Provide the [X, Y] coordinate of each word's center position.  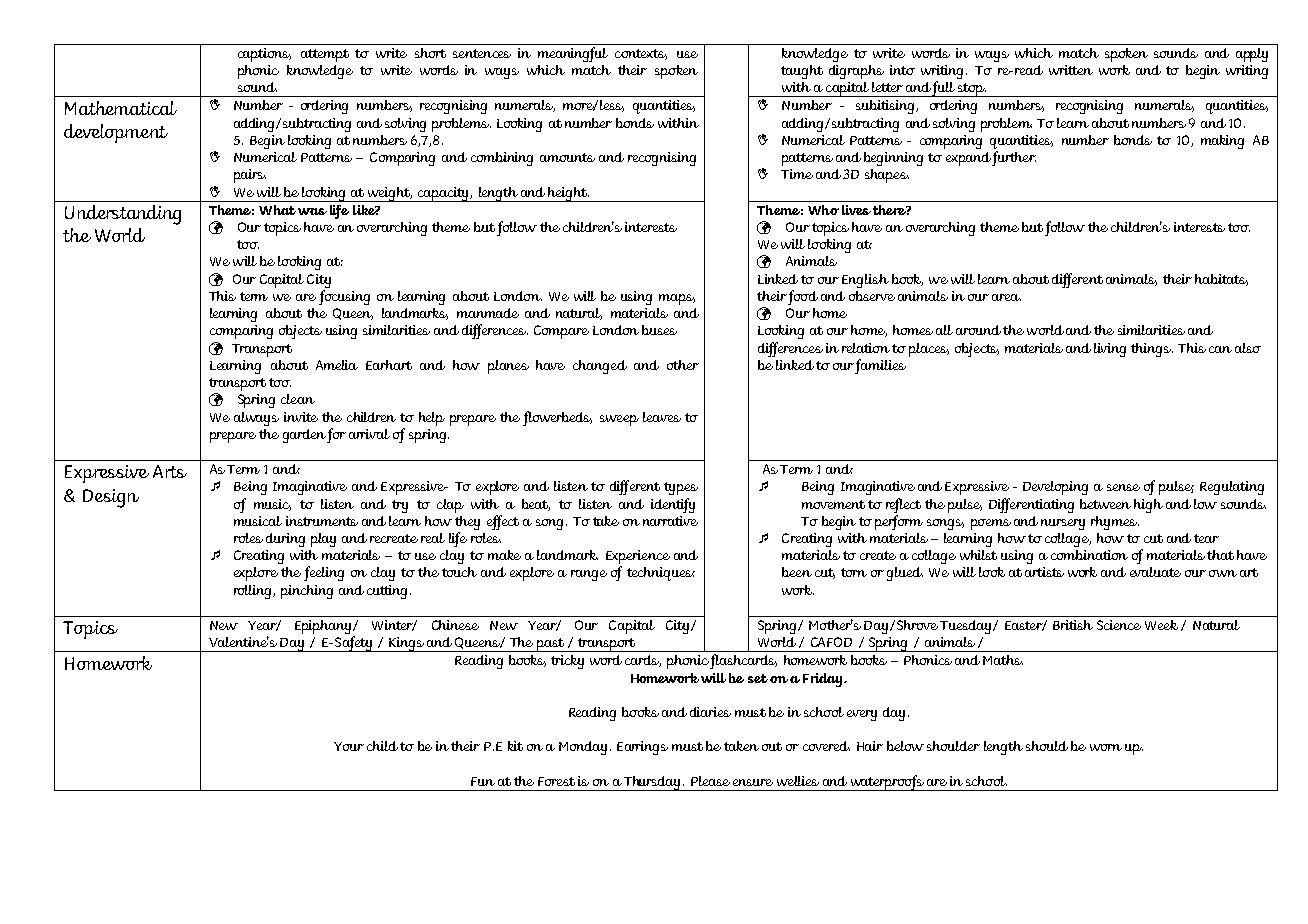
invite [301, 417]
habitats [1221, 280]
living [1110, 350]
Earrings [642, 748]
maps [677, 299]
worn [1106, 747]
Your [349, 746]
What [277, 210]
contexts [641, 54]
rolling [254, 592]
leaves [662, 417]
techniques [661, 574]
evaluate [1155, 572]
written [1071, 70]
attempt [325, 55]
